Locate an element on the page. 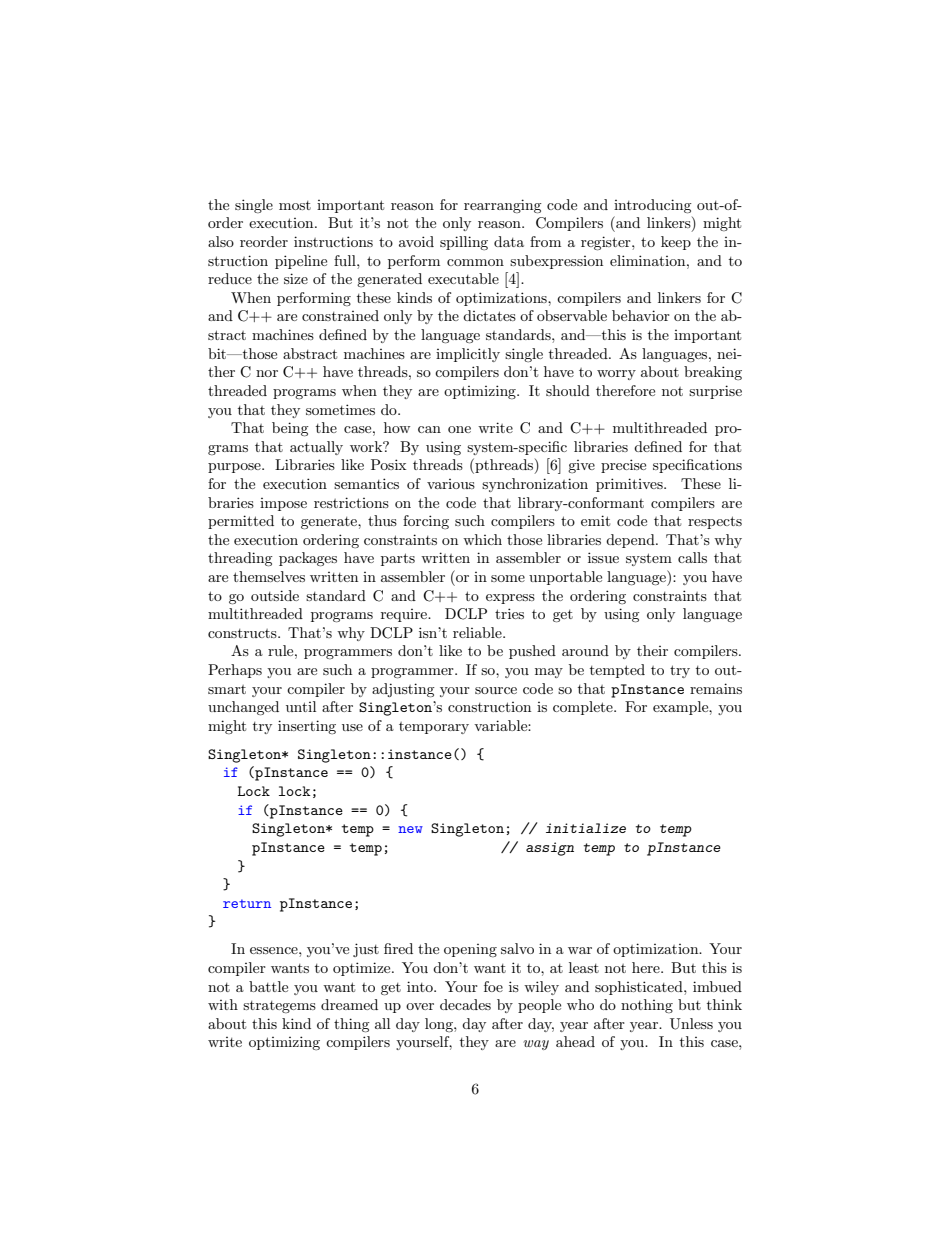  spilling is located at coordinates (464, 243).
